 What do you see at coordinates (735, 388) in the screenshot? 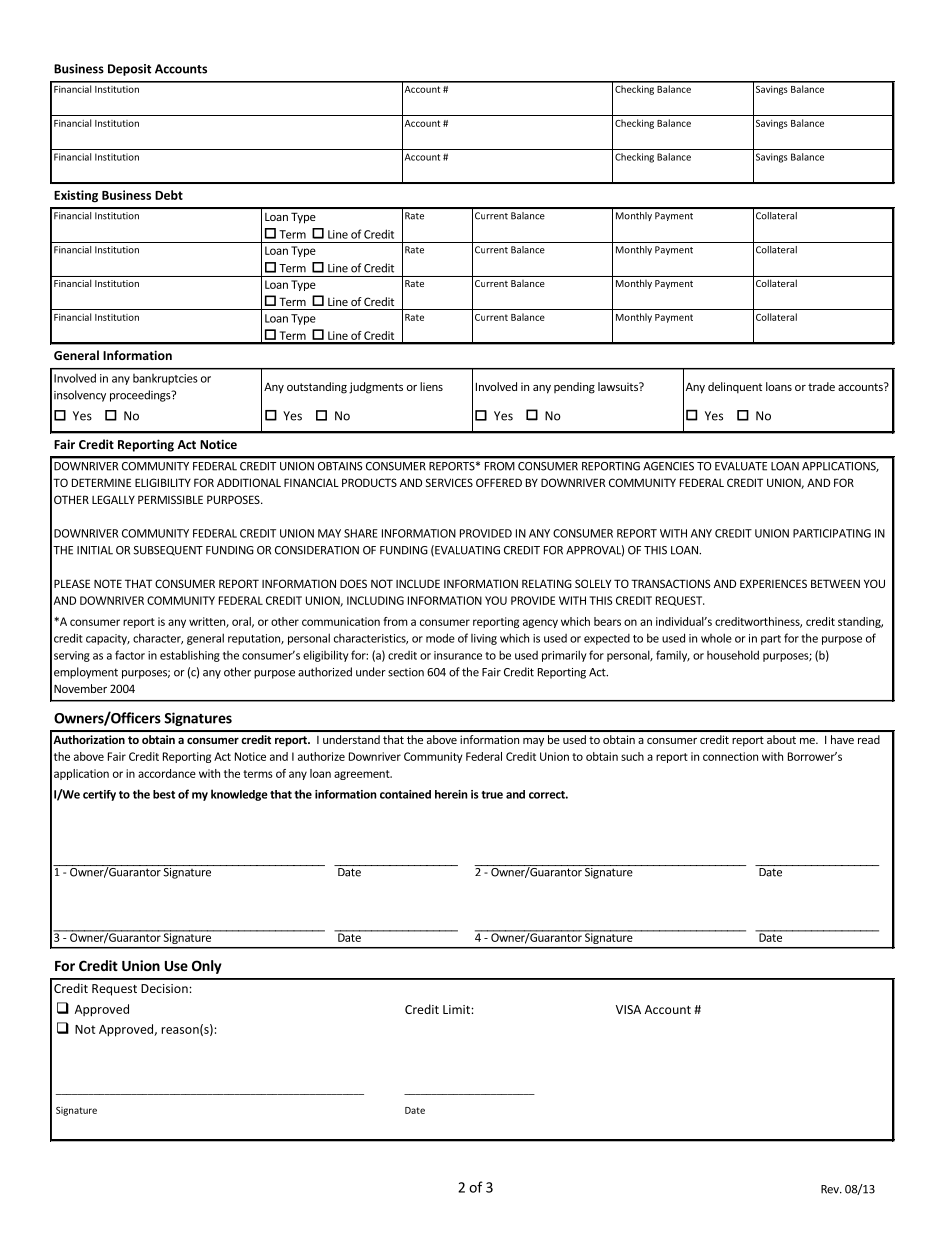
I see `delinquent` at bounding box center [735, 388].
